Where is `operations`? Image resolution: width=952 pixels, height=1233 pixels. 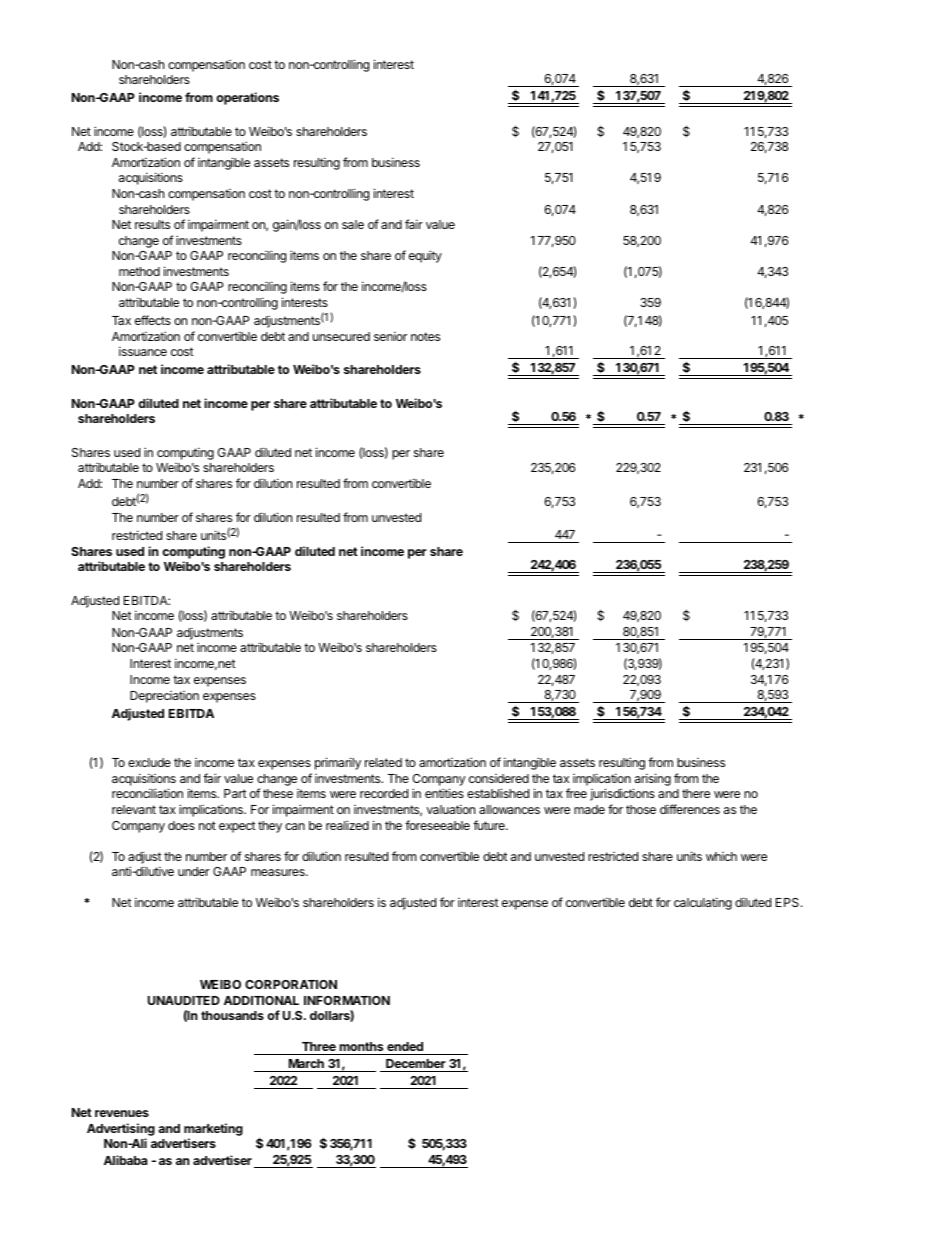 operations is located at coordinates (247, 98).
